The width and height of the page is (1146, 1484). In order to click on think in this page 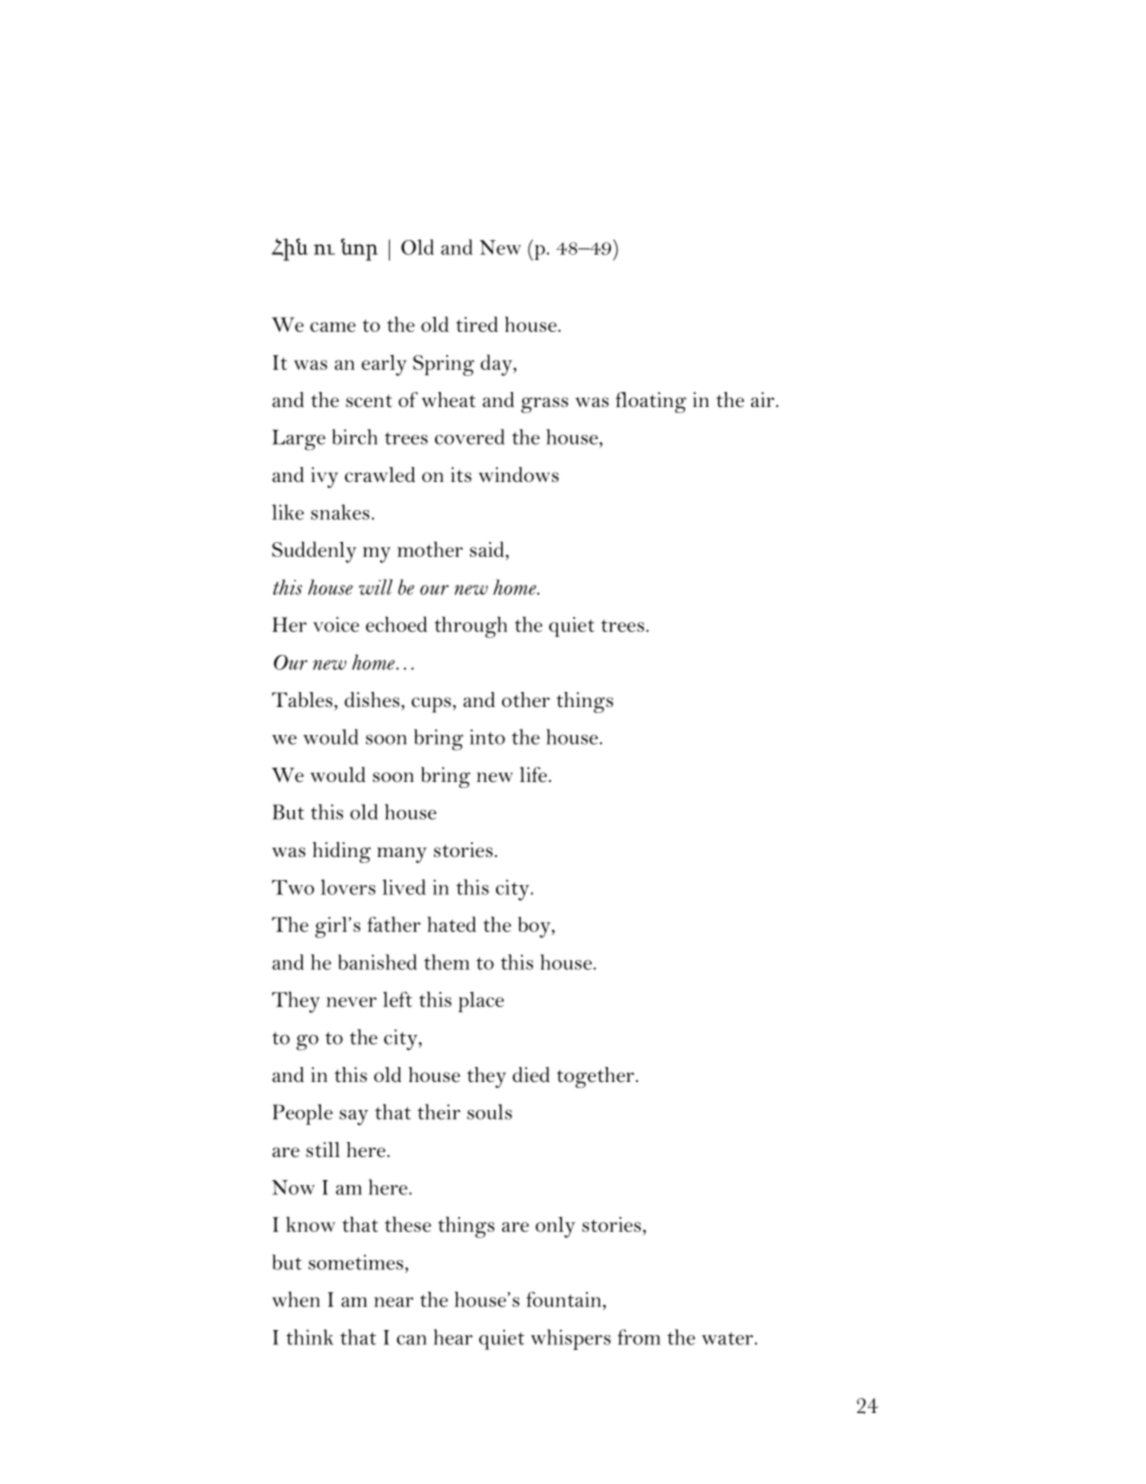, I will do `click(310, 1337)`.
